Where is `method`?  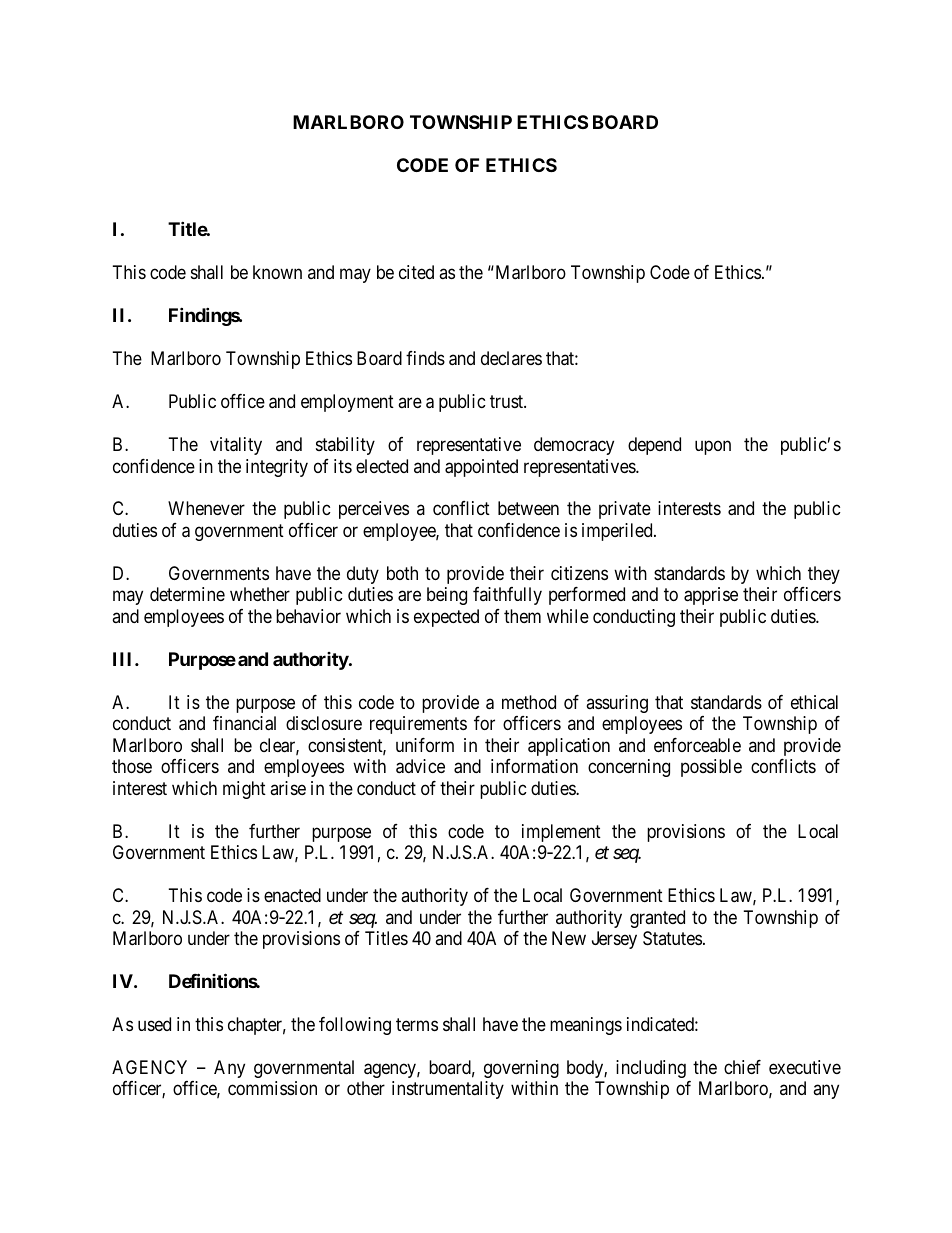
method is located at coordinates (529, 702).
